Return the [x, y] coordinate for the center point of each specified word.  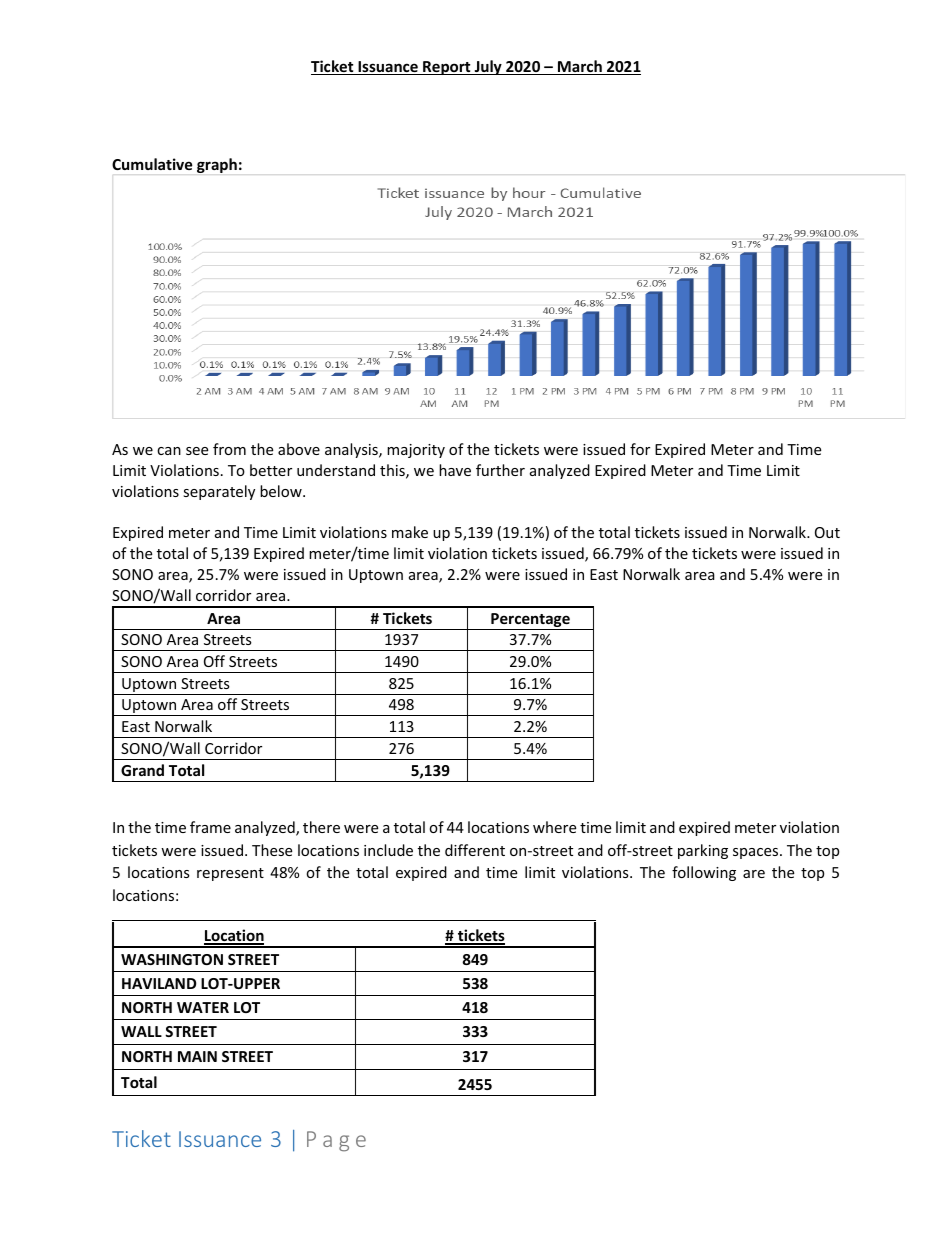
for [640, 449]
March [580, 67]
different [475, 850]
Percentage [530, 621]
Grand [142, 770]
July [488, 67]
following [704, 873]
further [500, 470]
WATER [203, 1007]
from [229, 449]
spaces [757, 853]
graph [217, 165]
